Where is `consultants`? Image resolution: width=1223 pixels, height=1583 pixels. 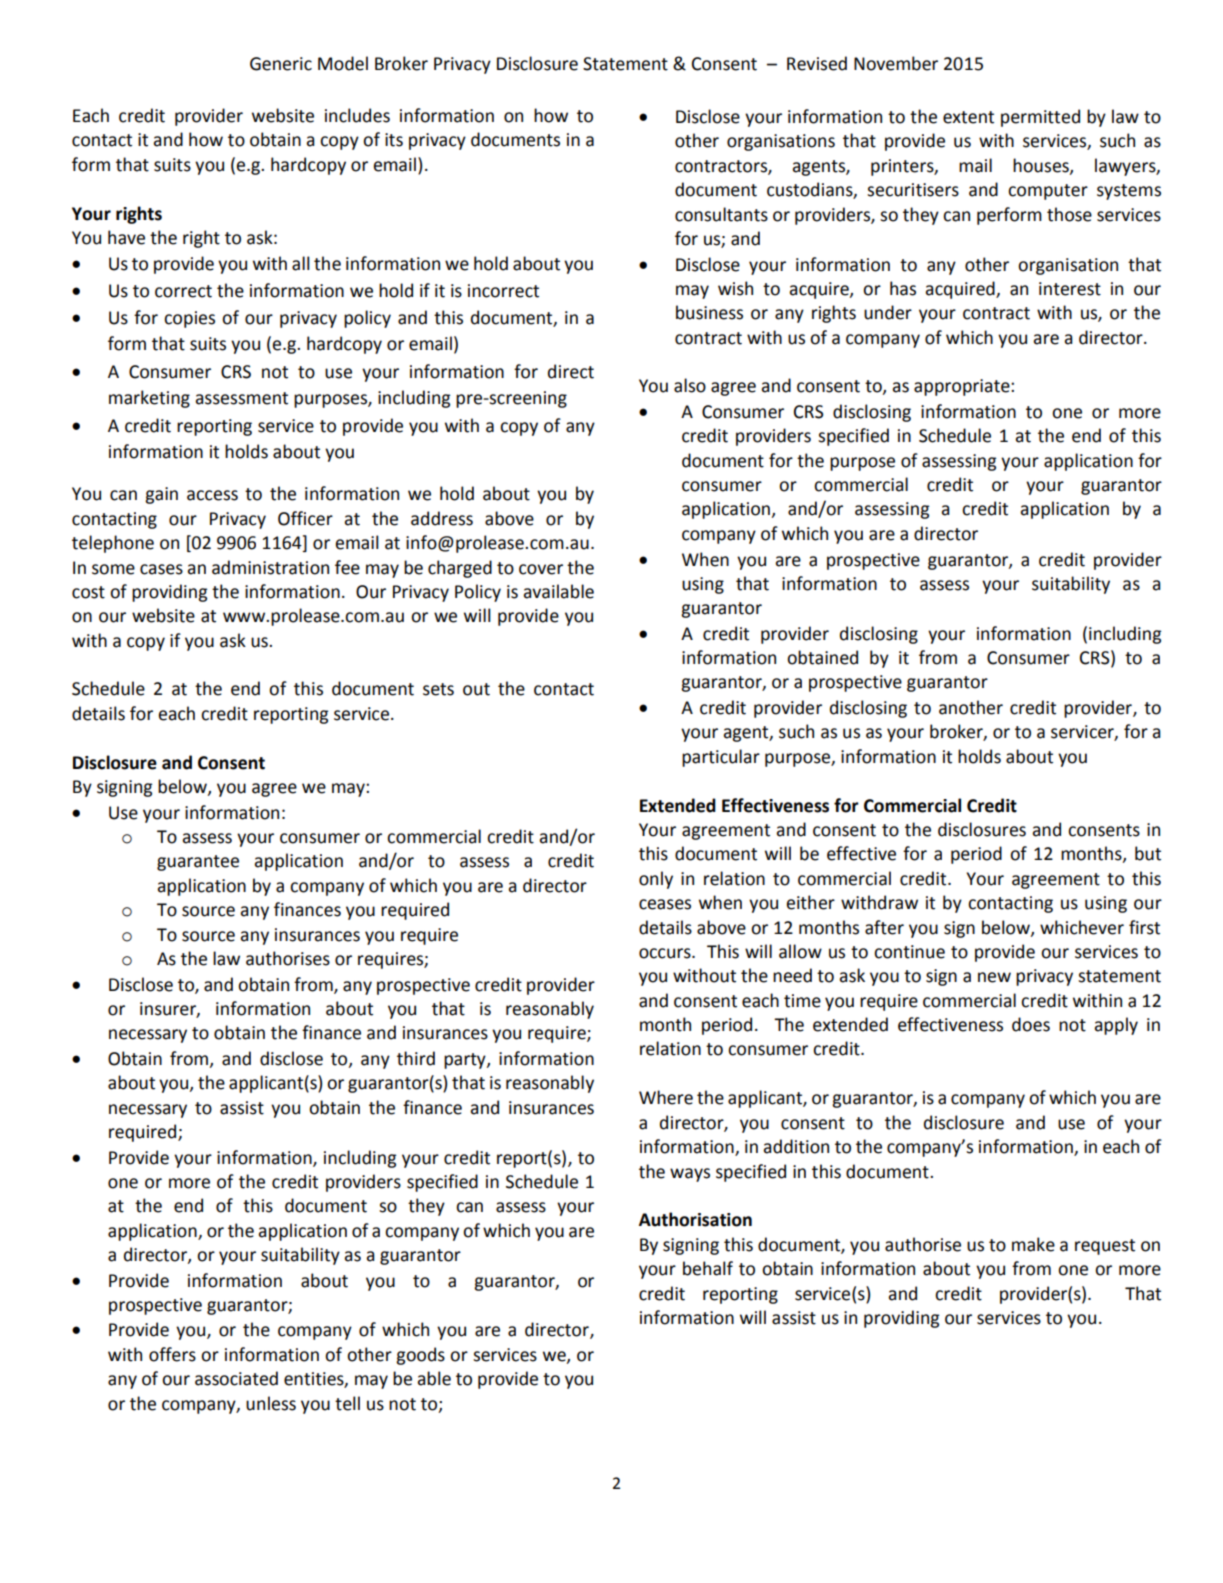 consultants is located at coordinates (721, 214).
